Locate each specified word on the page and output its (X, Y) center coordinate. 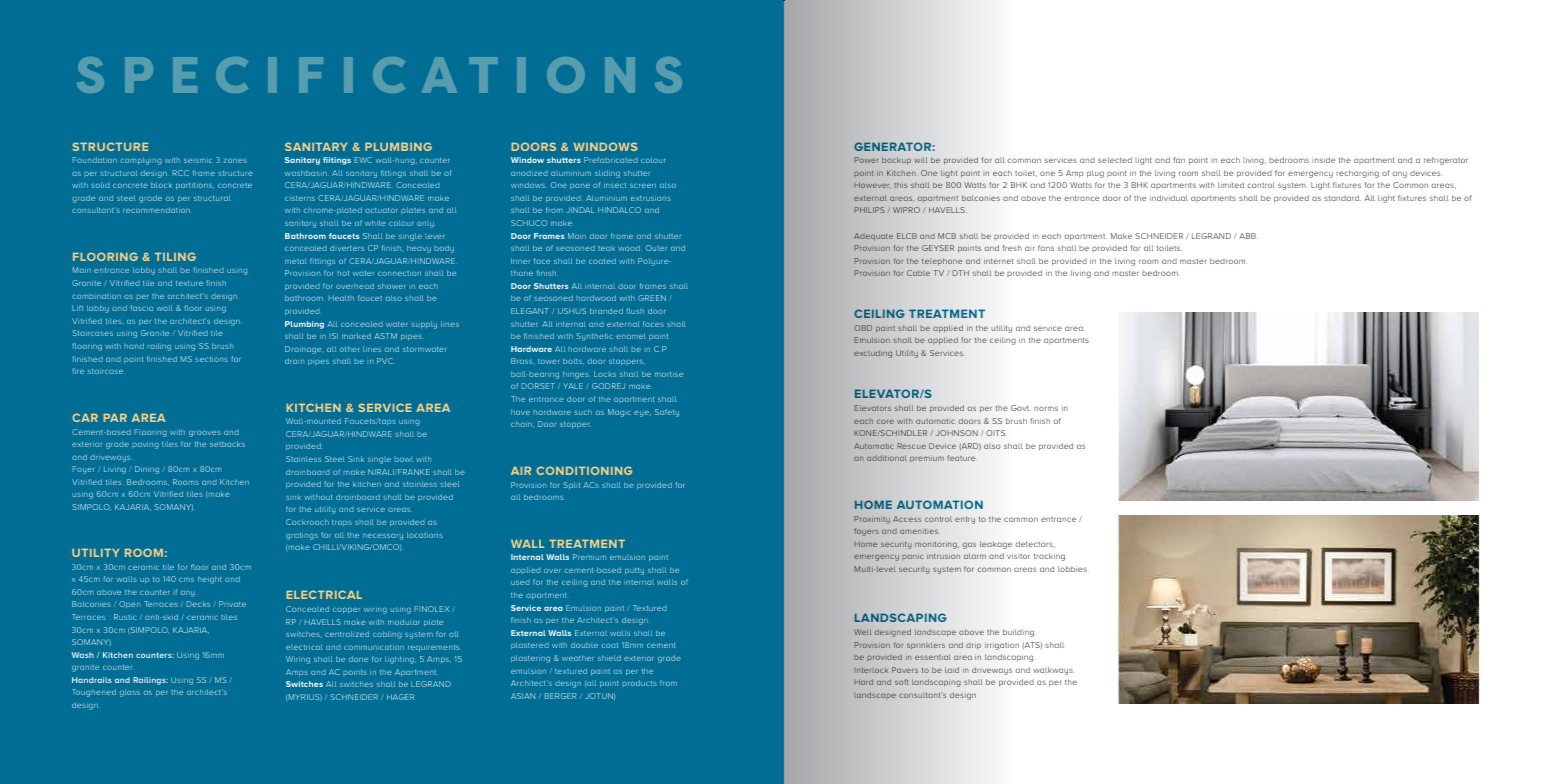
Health (341, 298)
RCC (181, 173)
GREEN (652, 298)
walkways (1054, 671)
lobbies (1073, 569)
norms (1046, 408)
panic (913, 557)
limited (1231, 185)
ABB (1248, 236)
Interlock (871, 670)
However (872, 185)
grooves (205, 433)
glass (130, 693)
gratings (302, 536)
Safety (667, 413)
